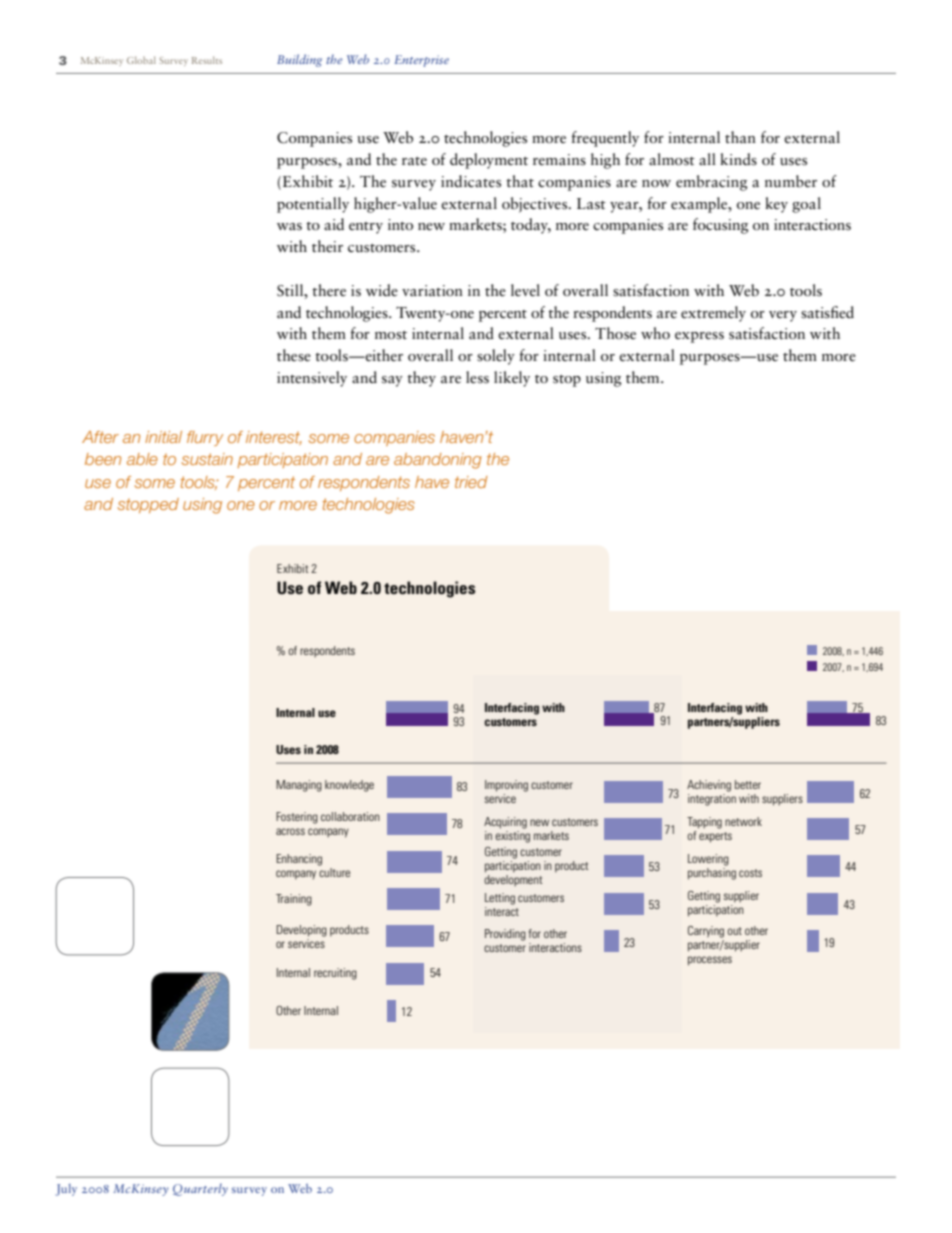 The width and height of the screenshot is (952, 1233). I want to click on Letting, so click(500, 899).
